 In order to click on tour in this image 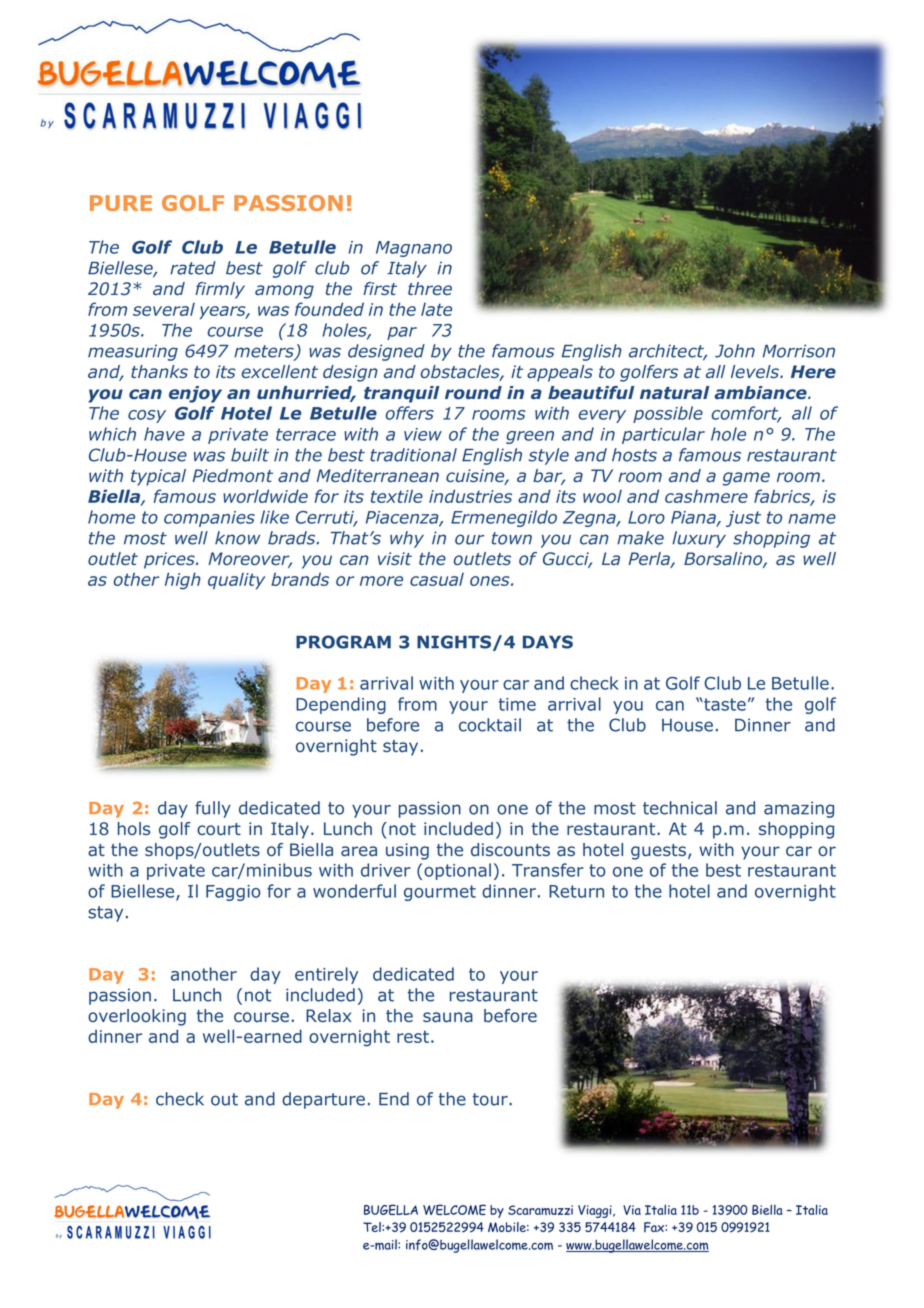, I will do `click(491, 1099)`.
